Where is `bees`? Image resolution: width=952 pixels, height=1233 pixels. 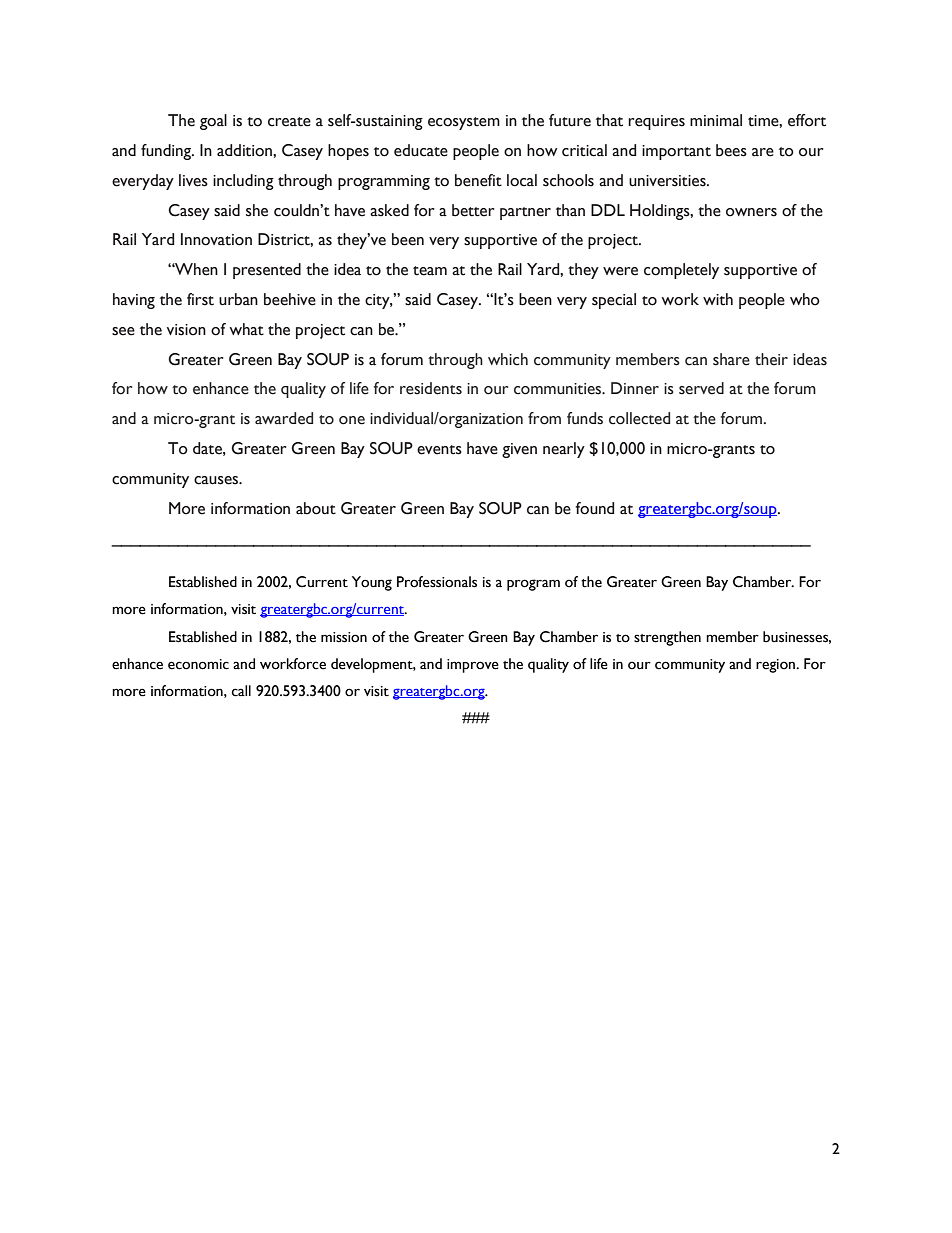
bees is located at coordinates (731, 150).
